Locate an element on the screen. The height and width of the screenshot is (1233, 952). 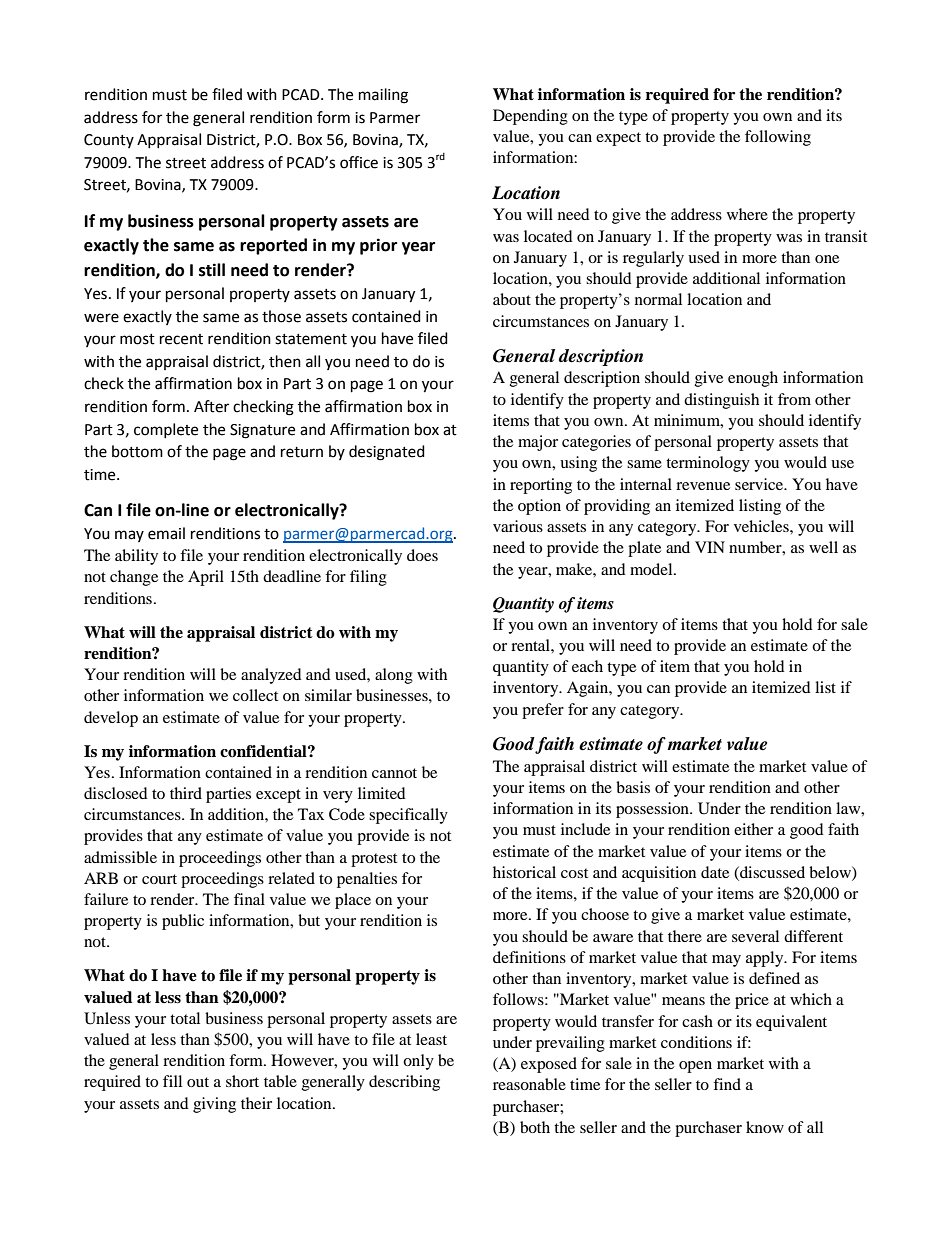
County is located at coordinates (109, 141).
